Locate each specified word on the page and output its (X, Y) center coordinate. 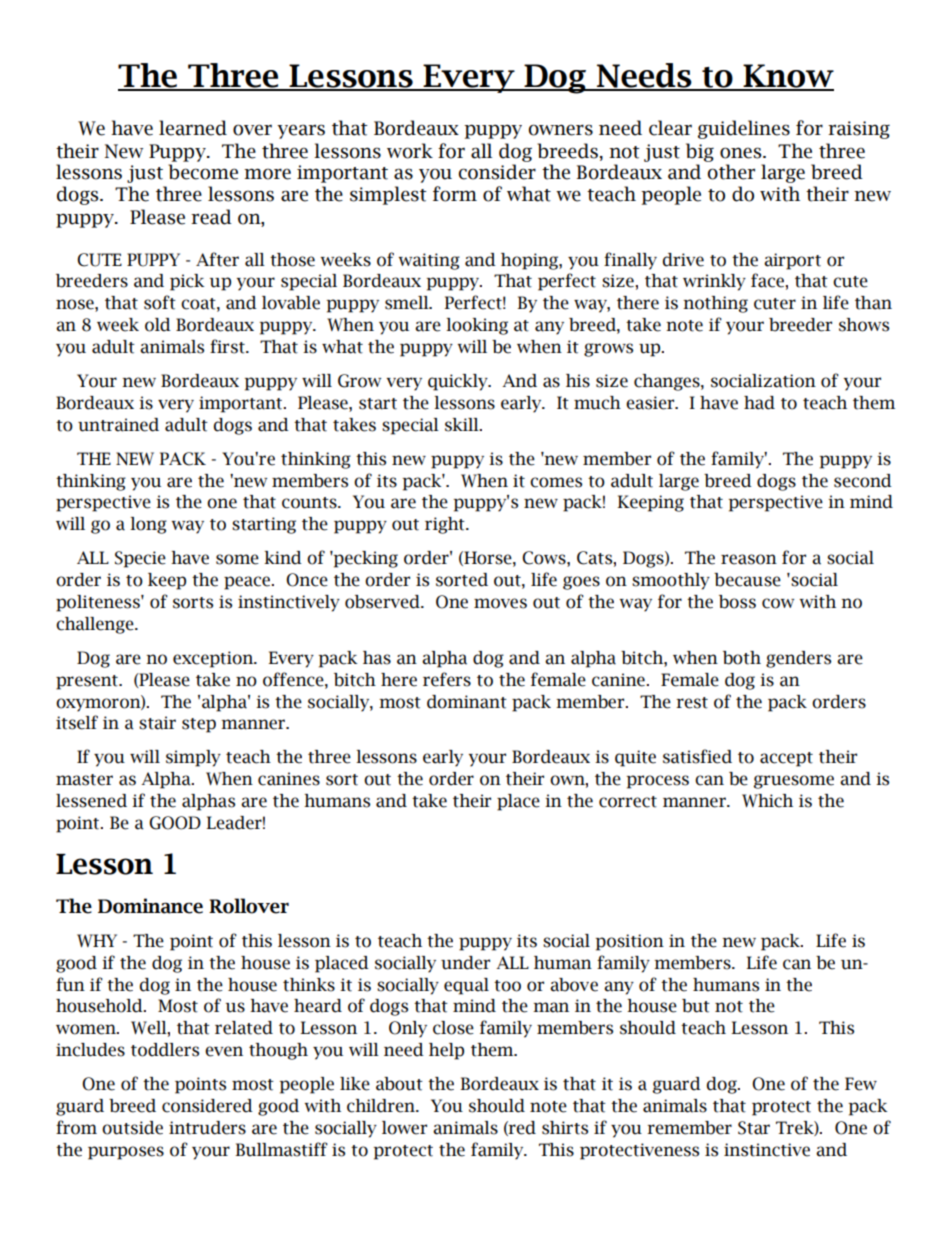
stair (157, 723)
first (228, 346)
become (203, 172)
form (455, 194)
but (696, 1006)
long (148, 525)
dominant (467, 702)
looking (477, 326)
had (759, 403)
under (465, 963)
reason (749, 559)
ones (742, 153)
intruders (207, 1128)
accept (786, 759)
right (446, 525)
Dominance (150, 906)
